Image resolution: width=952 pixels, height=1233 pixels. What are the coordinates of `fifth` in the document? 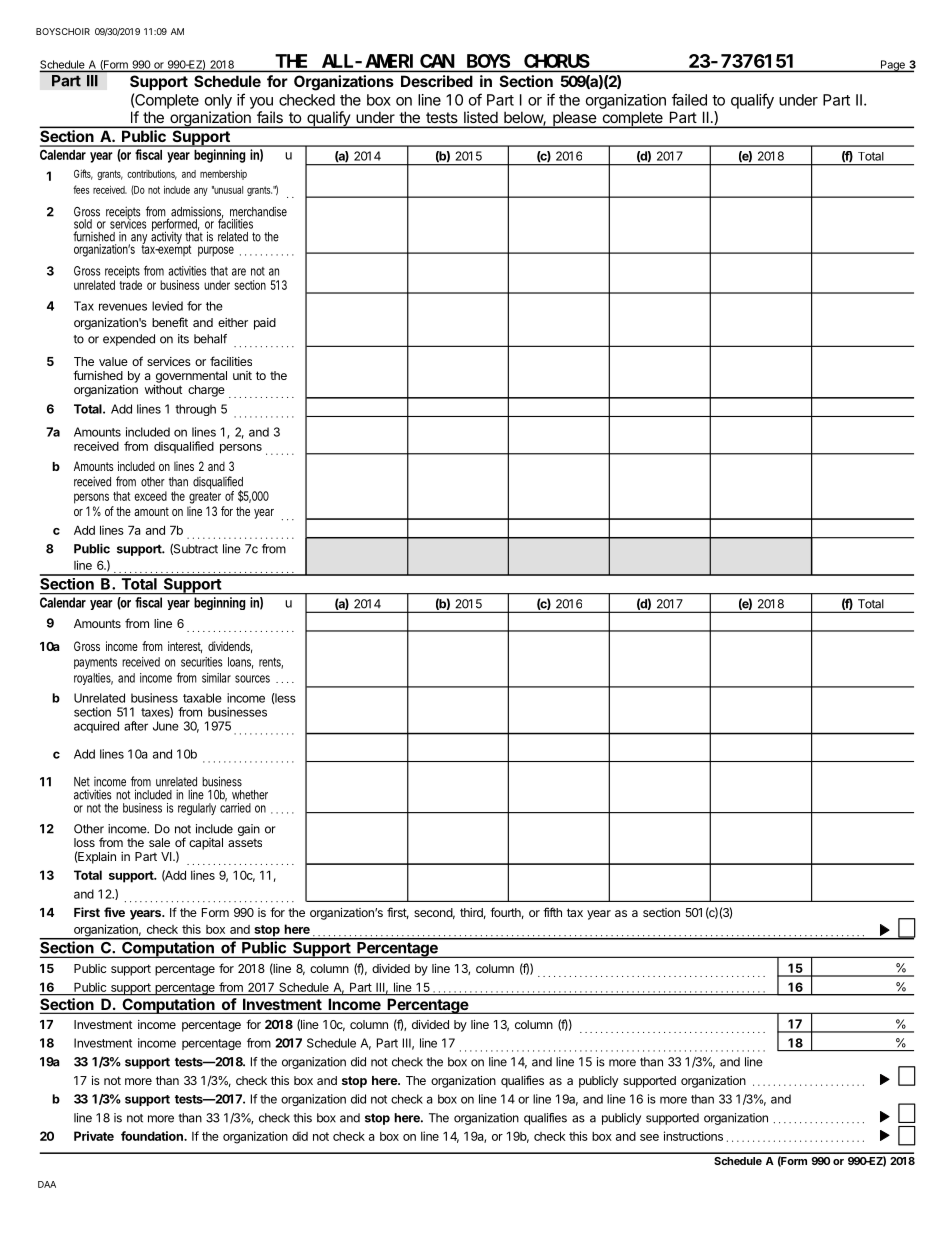 It's located at (552, 912).
